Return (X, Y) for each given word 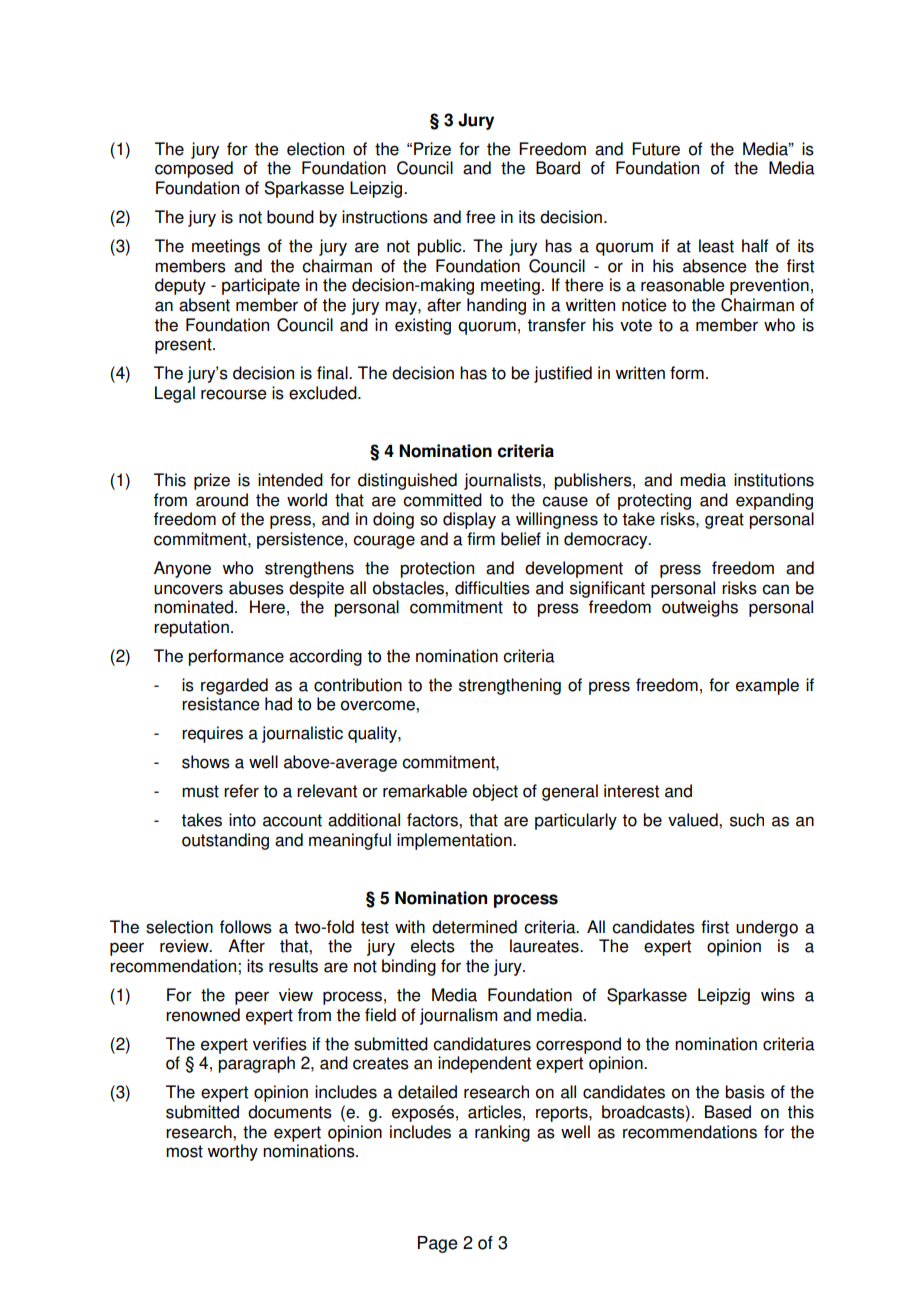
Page (438, 1244)
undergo (767, 928)
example (767, 686)
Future (656, 149)
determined (474, 927)
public (440, 247)
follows (246, 927)
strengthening (510, 686)
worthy (232, 1152)
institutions (774, 480)
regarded (234, 686)
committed (442, 500)
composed (194, 169)
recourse (234, 394)
